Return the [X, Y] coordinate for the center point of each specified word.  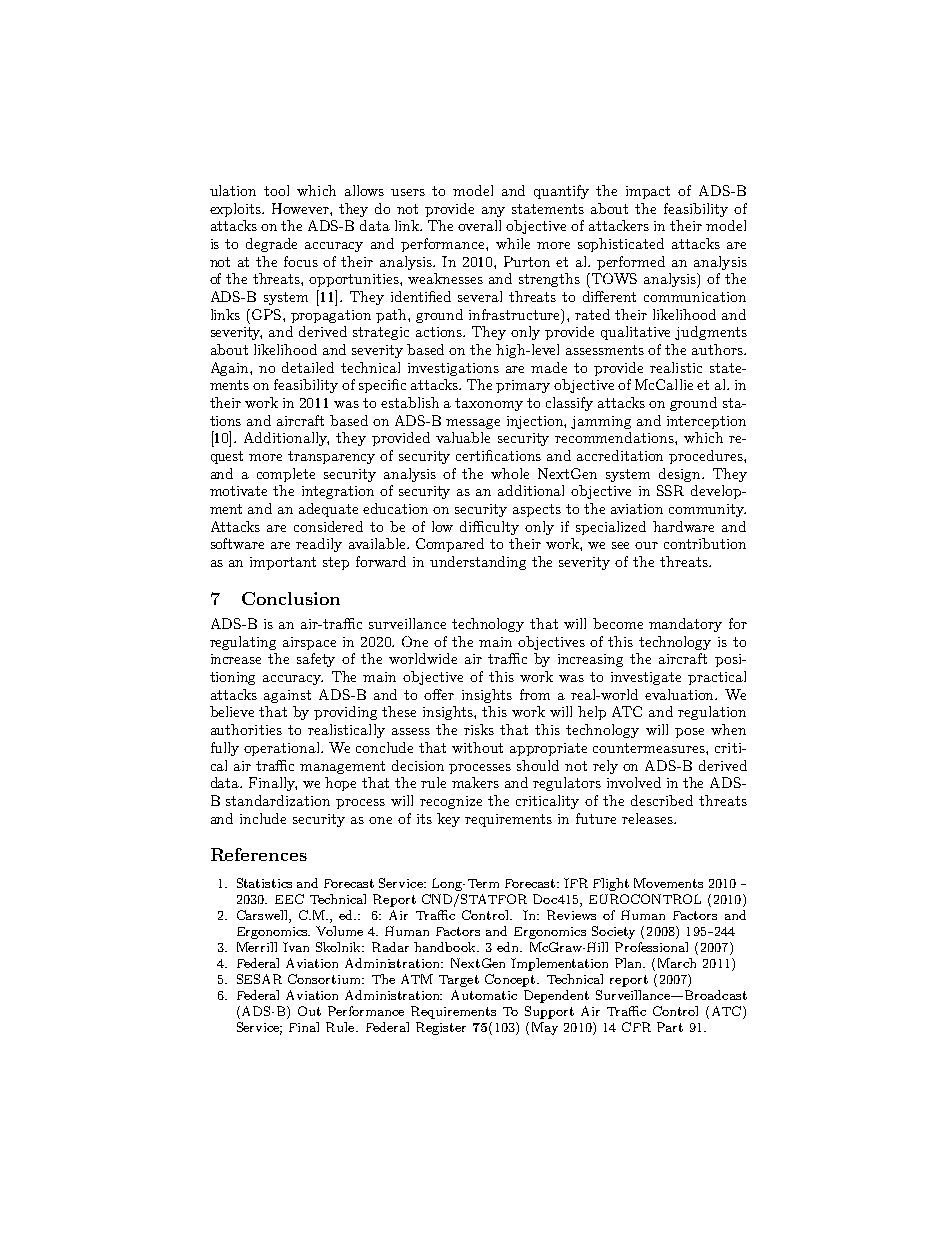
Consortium [325, 979]
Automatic [484, 995]
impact [648, 192]
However [301, 208]
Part [670, 1027]
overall [479, 225]
